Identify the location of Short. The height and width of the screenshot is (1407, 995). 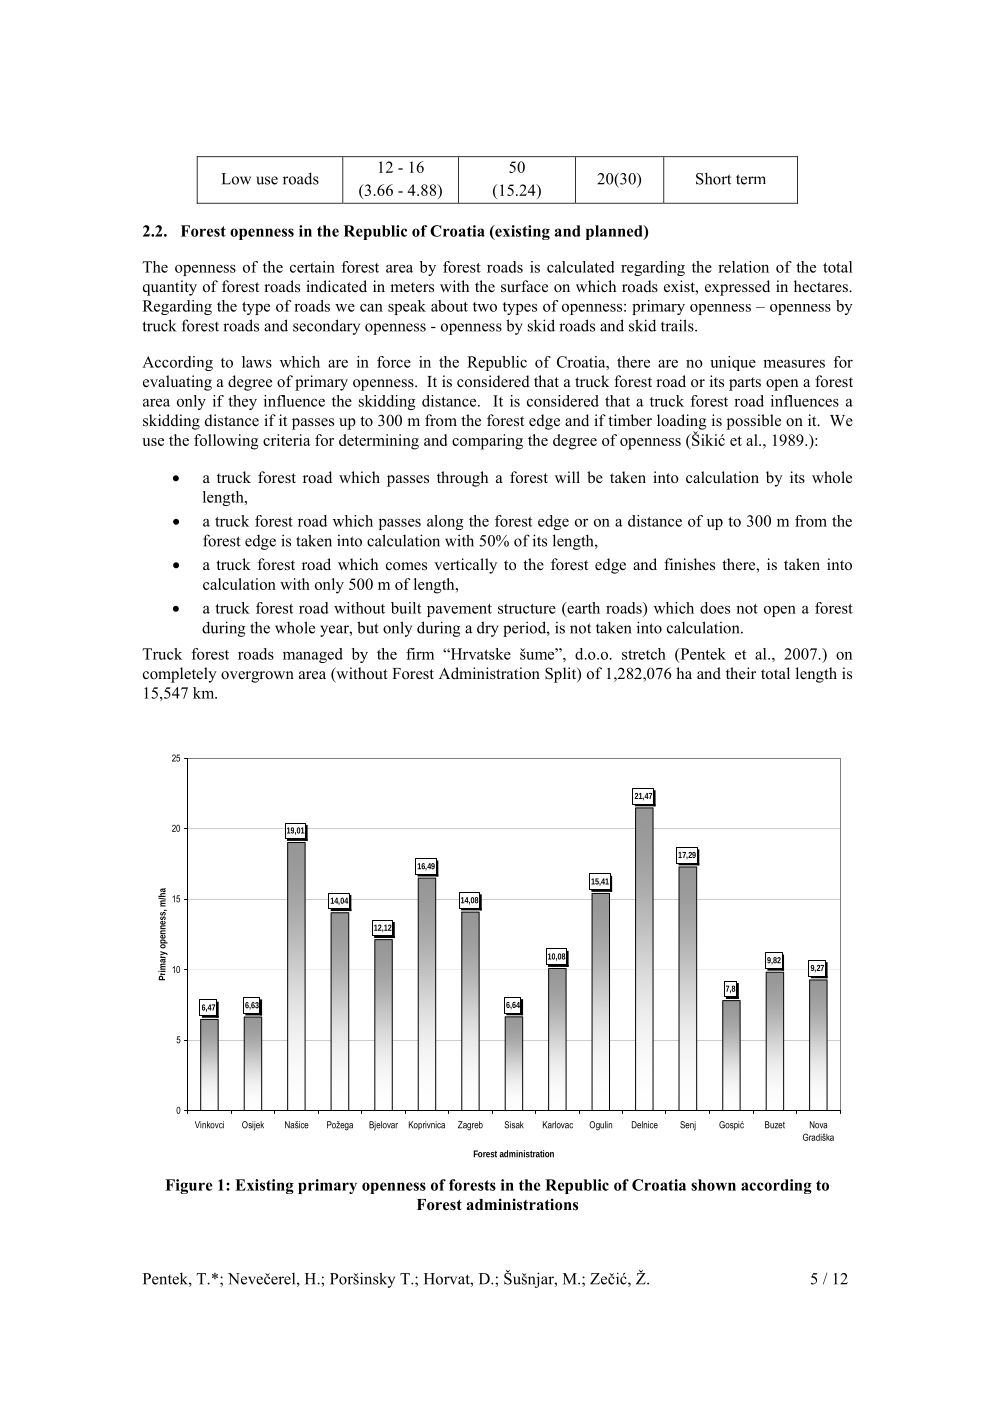
(713, 178).
